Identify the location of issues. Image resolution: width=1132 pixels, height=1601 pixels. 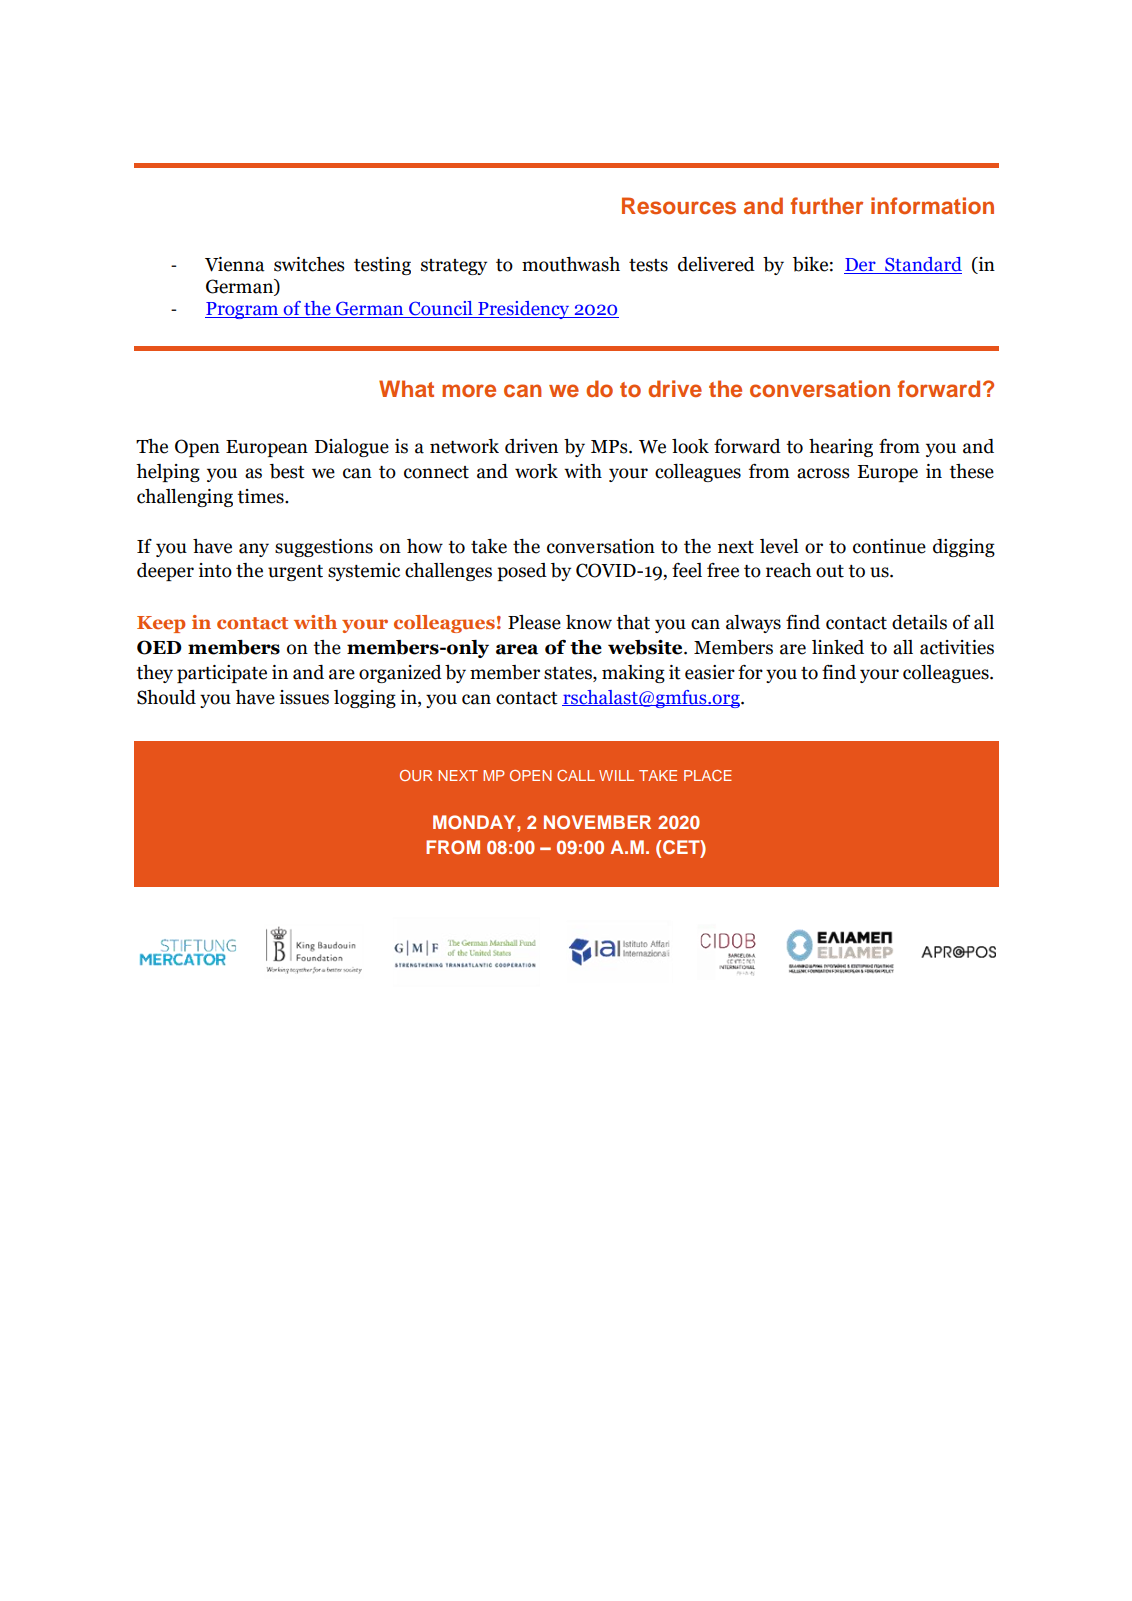
(304, 697).
